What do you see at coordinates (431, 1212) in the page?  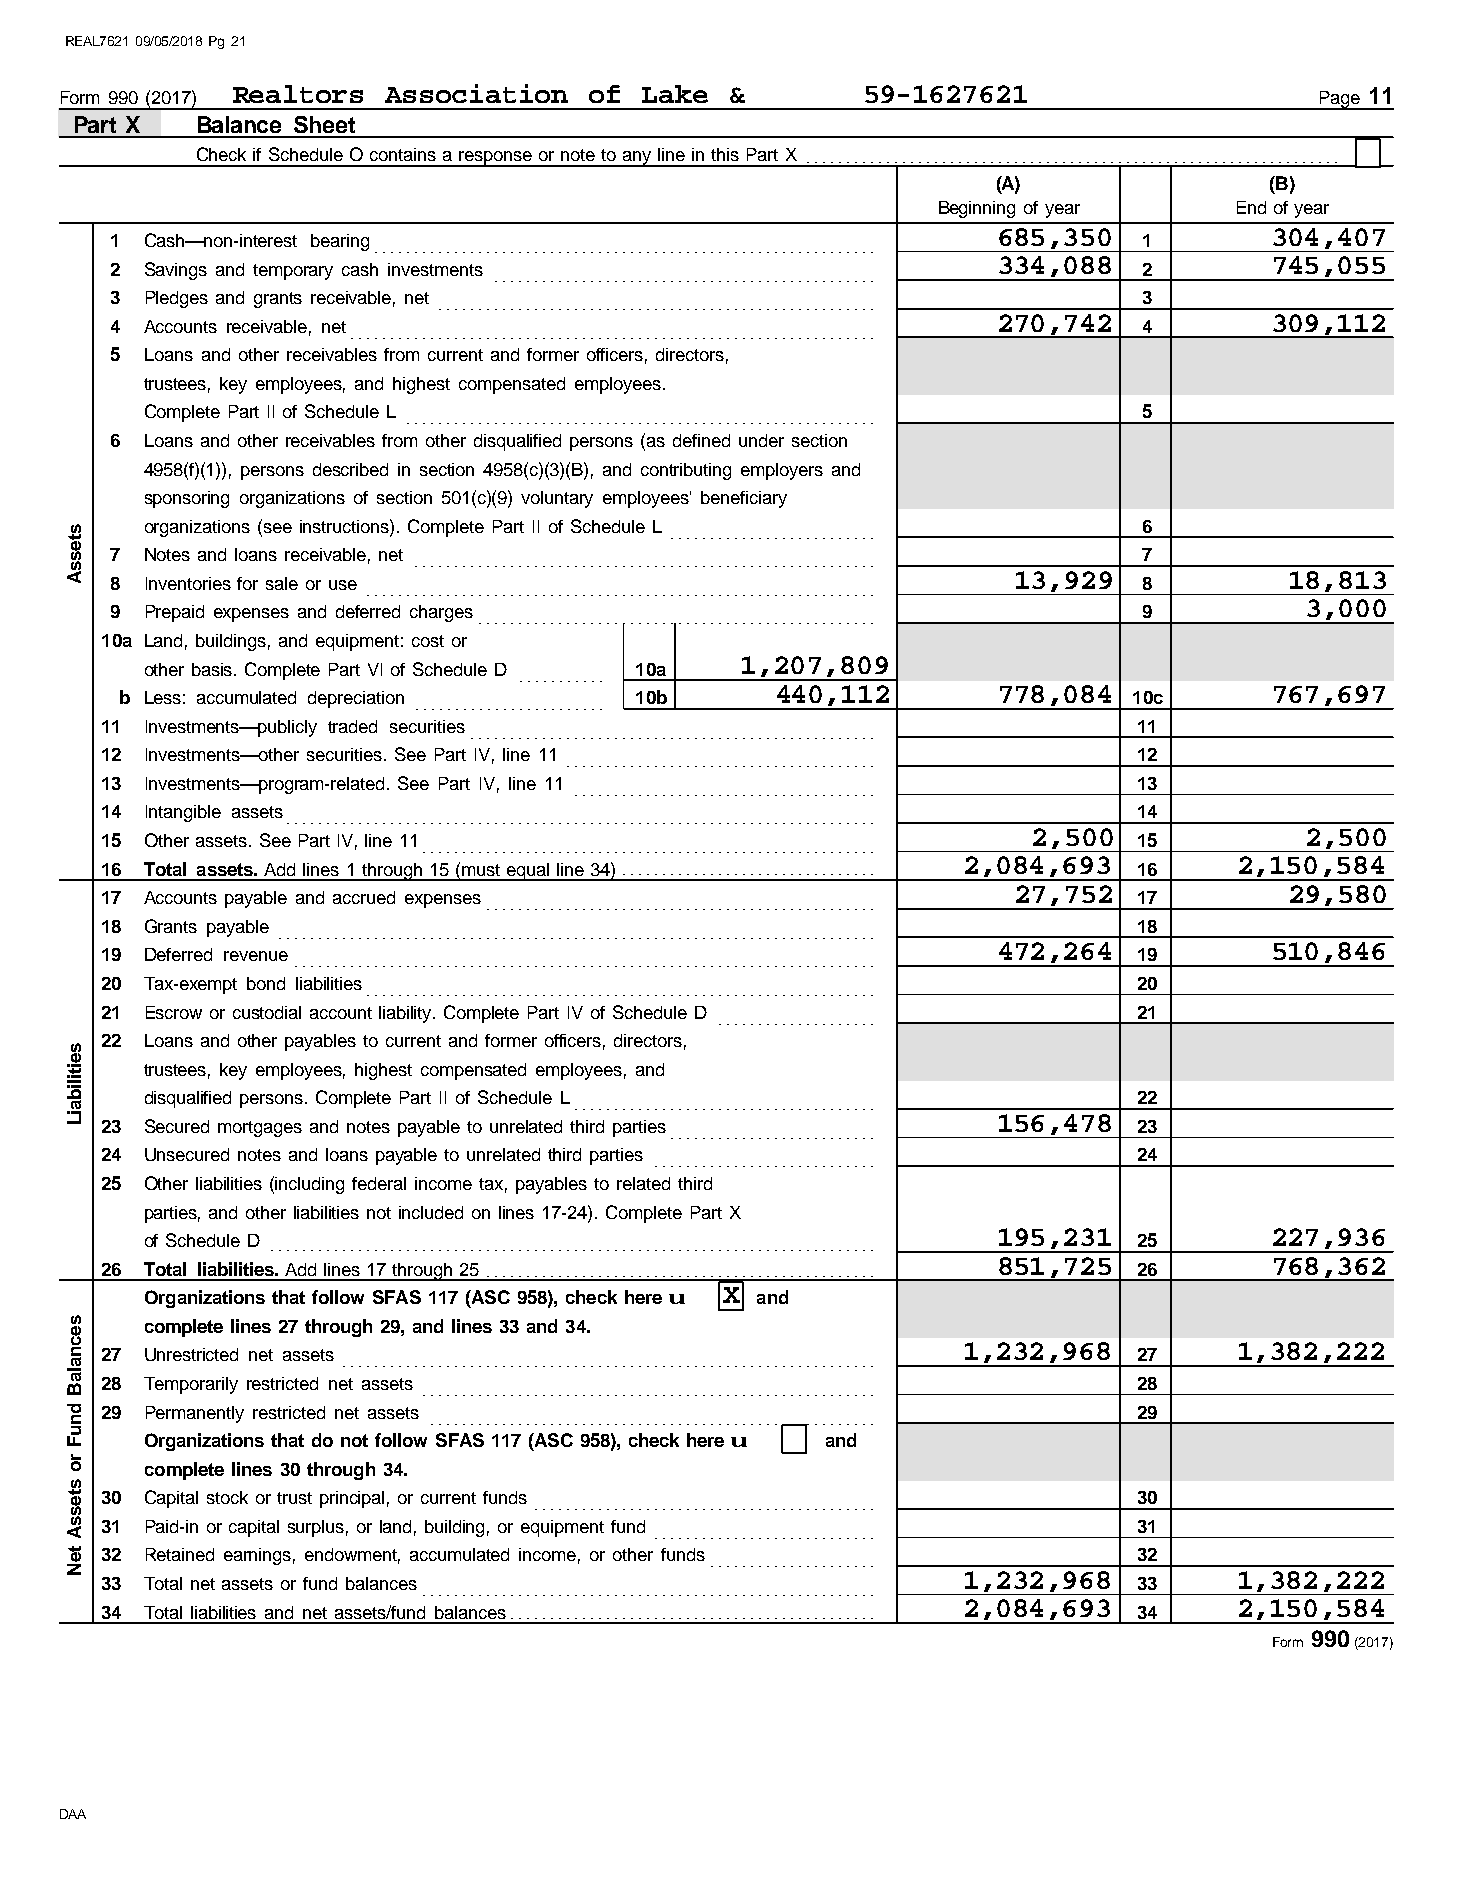 I see `included` at bounding box center [431, 1212].
